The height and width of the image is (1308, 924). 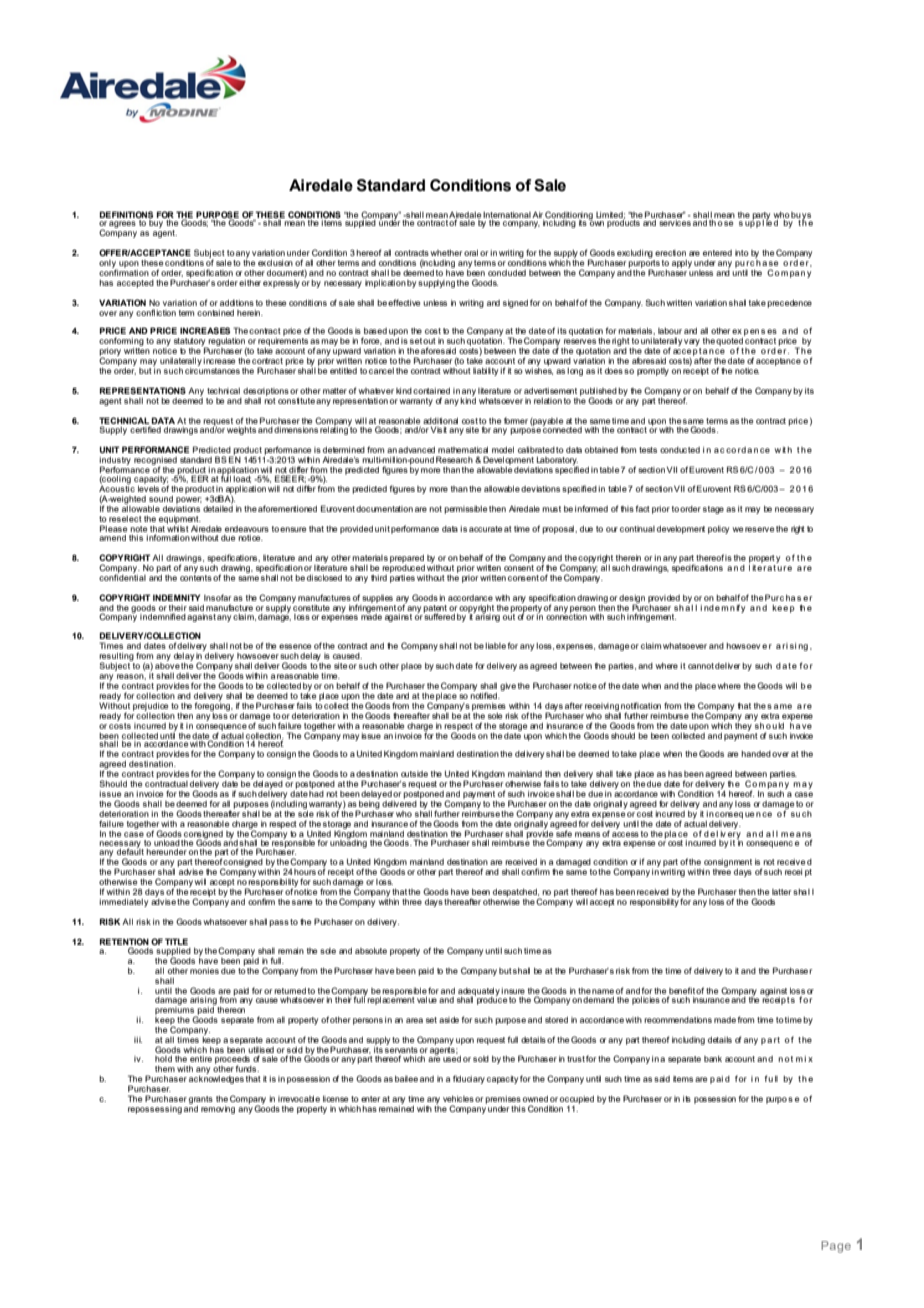 I want to click on removing, so click(x=218, y=1110).
